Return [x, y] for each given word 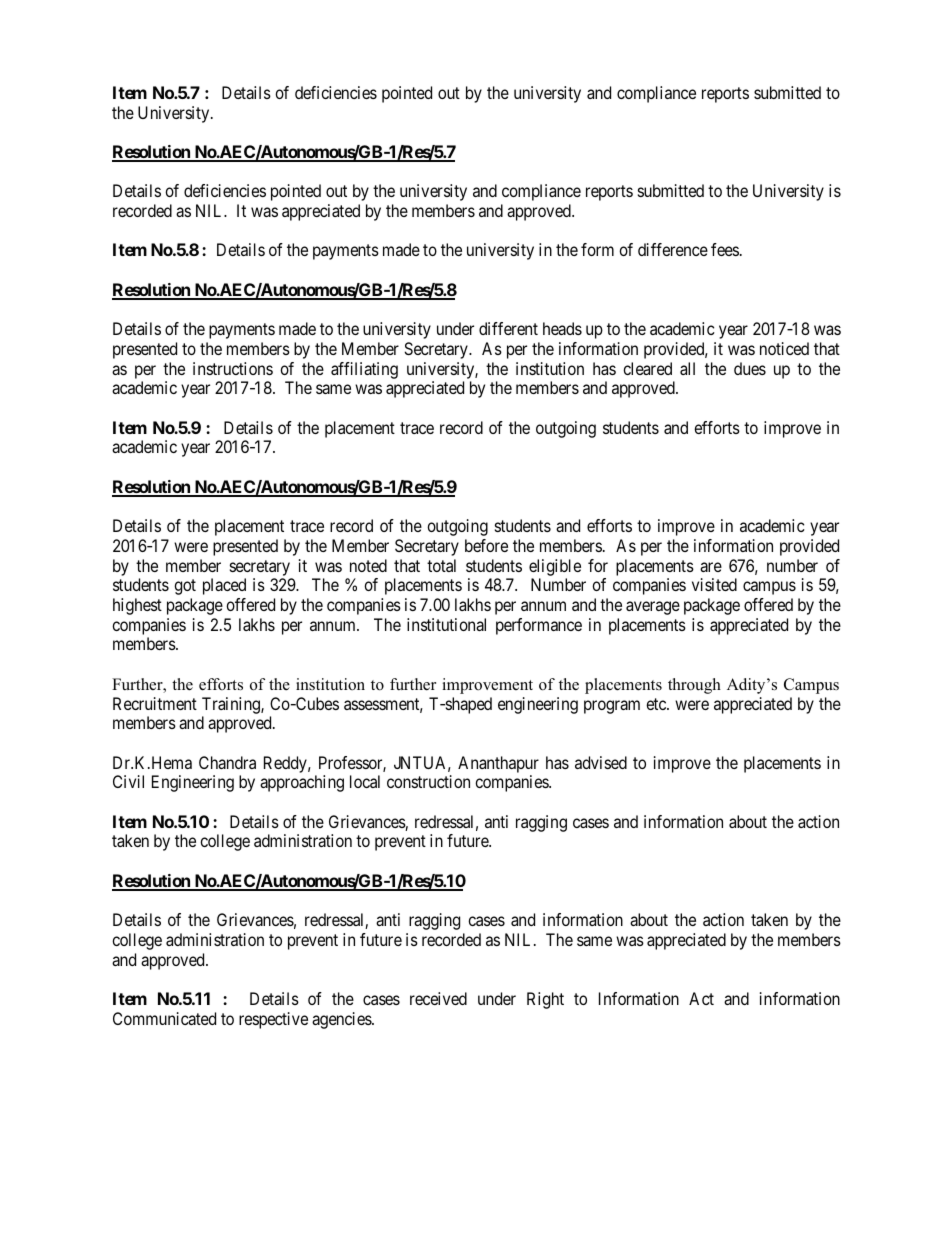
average [653, 608]
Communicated [164, 1018]
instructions [233, 368]
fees [725, 249]
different [508, 328]
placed [224, 586]
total [441, 565]
